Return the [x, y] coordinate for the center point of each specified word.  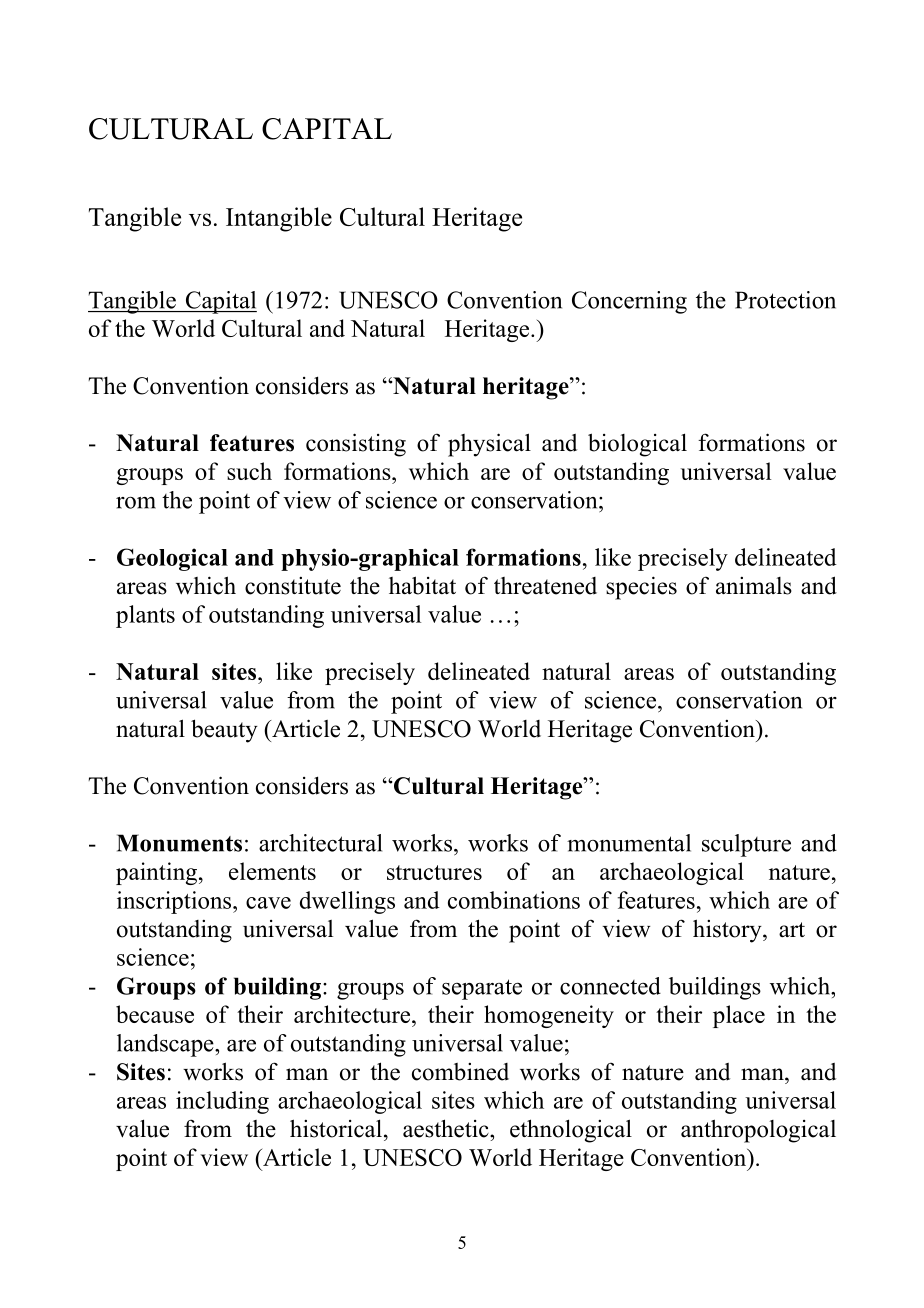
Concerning [629, 302]
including [222, 1102]
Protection [785, 300]
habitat [422, 585]
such [249, 471]
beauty [224, 731]
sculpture [746, 845]
